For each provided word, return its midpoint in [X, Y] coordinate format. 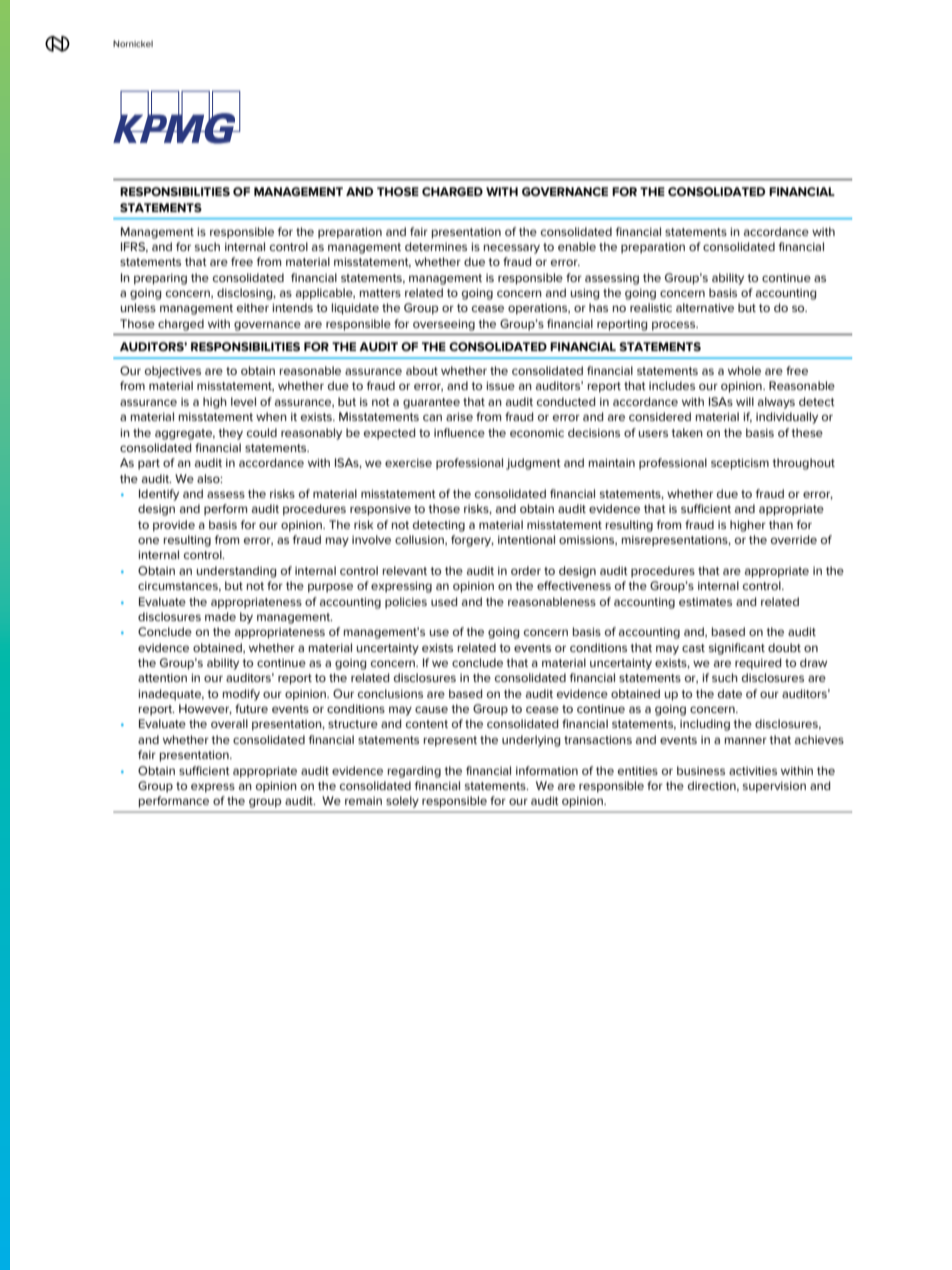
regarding [414, 772]
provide [174, 526]
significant [737, 649]
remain [363, 801]
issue [500, 385]
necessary [512, 249]
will [745, 401]
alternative [705, 307]
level [243, 401]
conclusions [390, 693]
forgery [472, 541]
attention [162, 677]
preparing [160, 279]
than [781, 524]
